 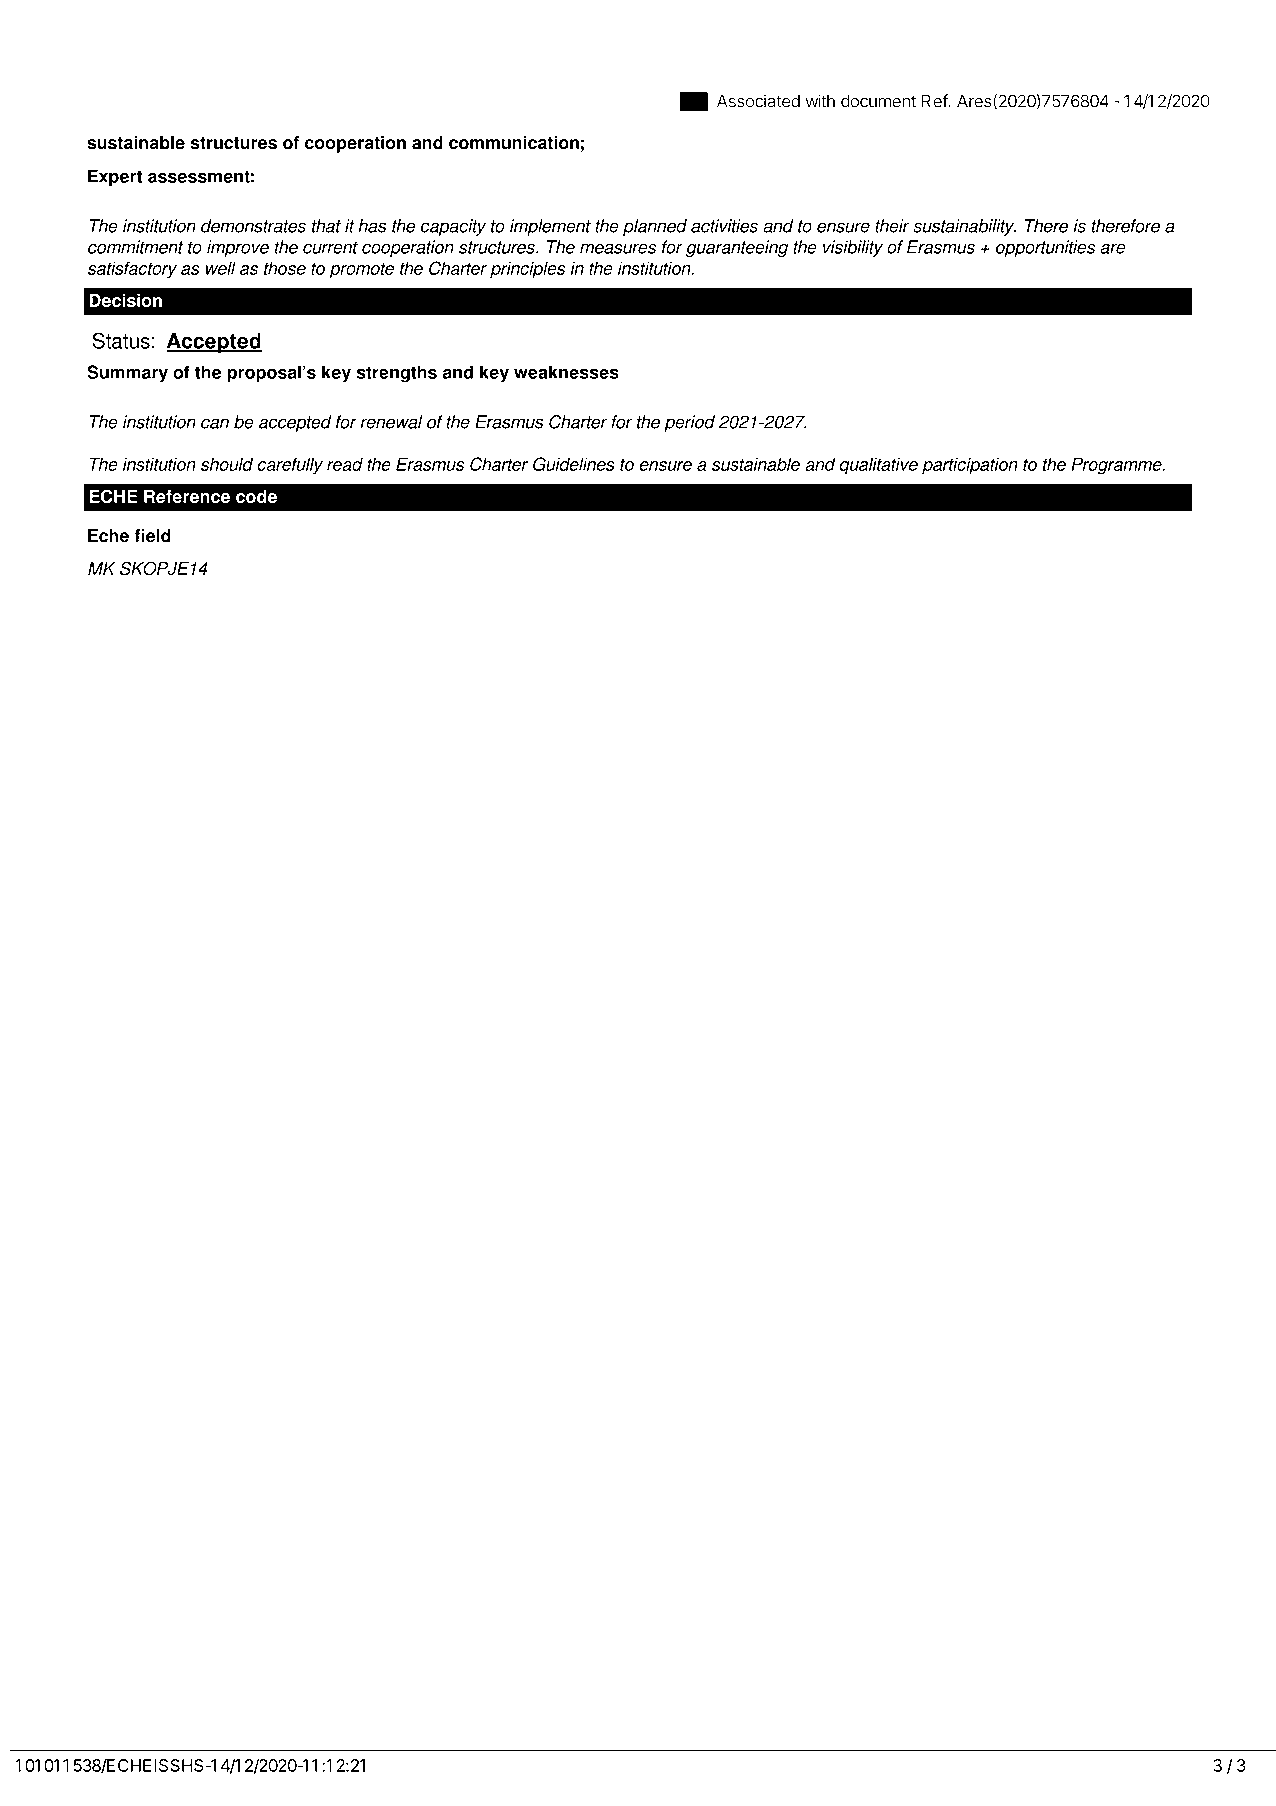 I want to click on Guidelines, so click(x=574, y=464).
